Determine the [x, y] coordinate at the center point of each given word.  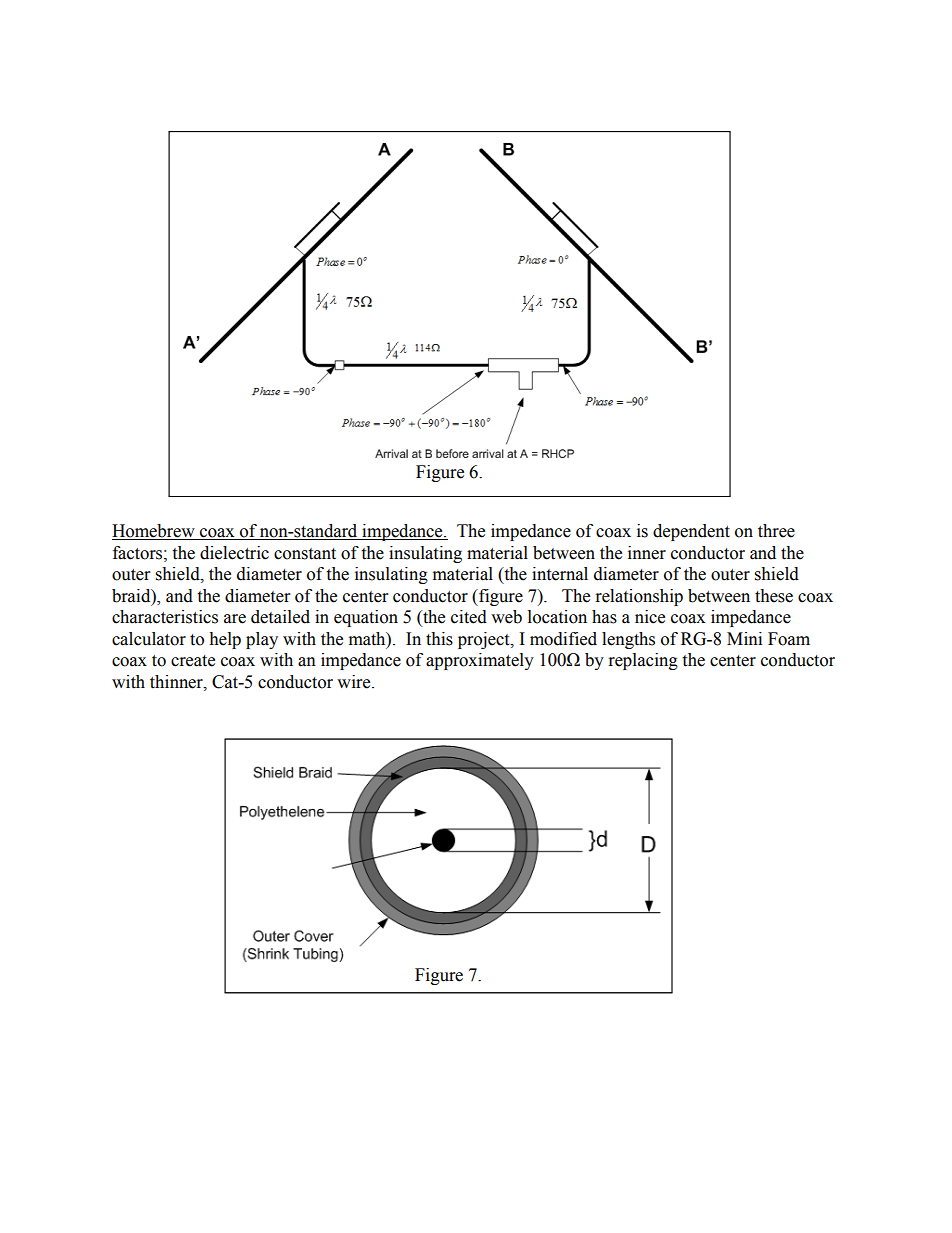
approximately [480, 661]
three [776, 531]
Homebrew [154, 532]
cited [469, 617]
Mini [744, 638]
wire [355, 682]
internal [560, 574]
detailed [280, 617]
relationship [639, 597]
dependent [691, 532]
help [225, 640]
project [485, 640]
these [774, 596]
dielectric [234, 553]
